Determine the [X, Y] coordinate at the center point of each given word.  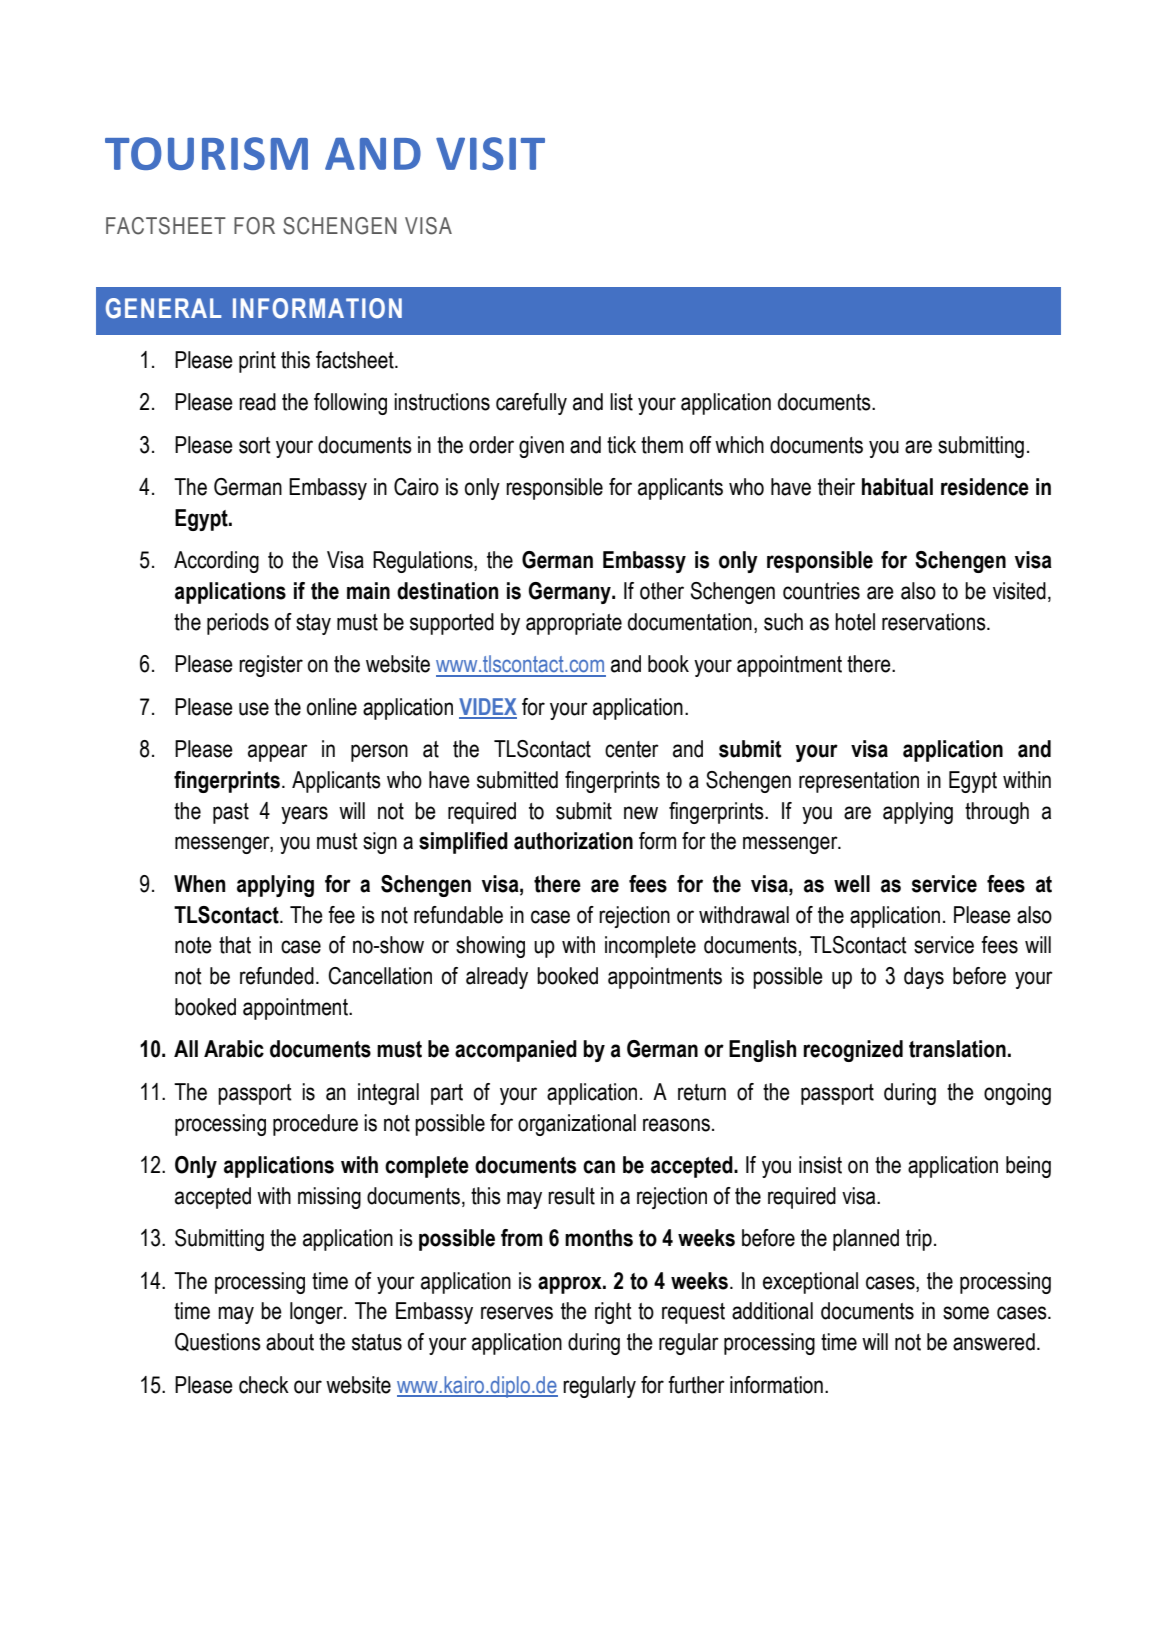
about [290, 1342]
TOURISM [206, 153]
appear [278, 753]
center [632, 749]
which [739, 445]
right [613, 1313]
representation [859, 782]
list [621, 402]
